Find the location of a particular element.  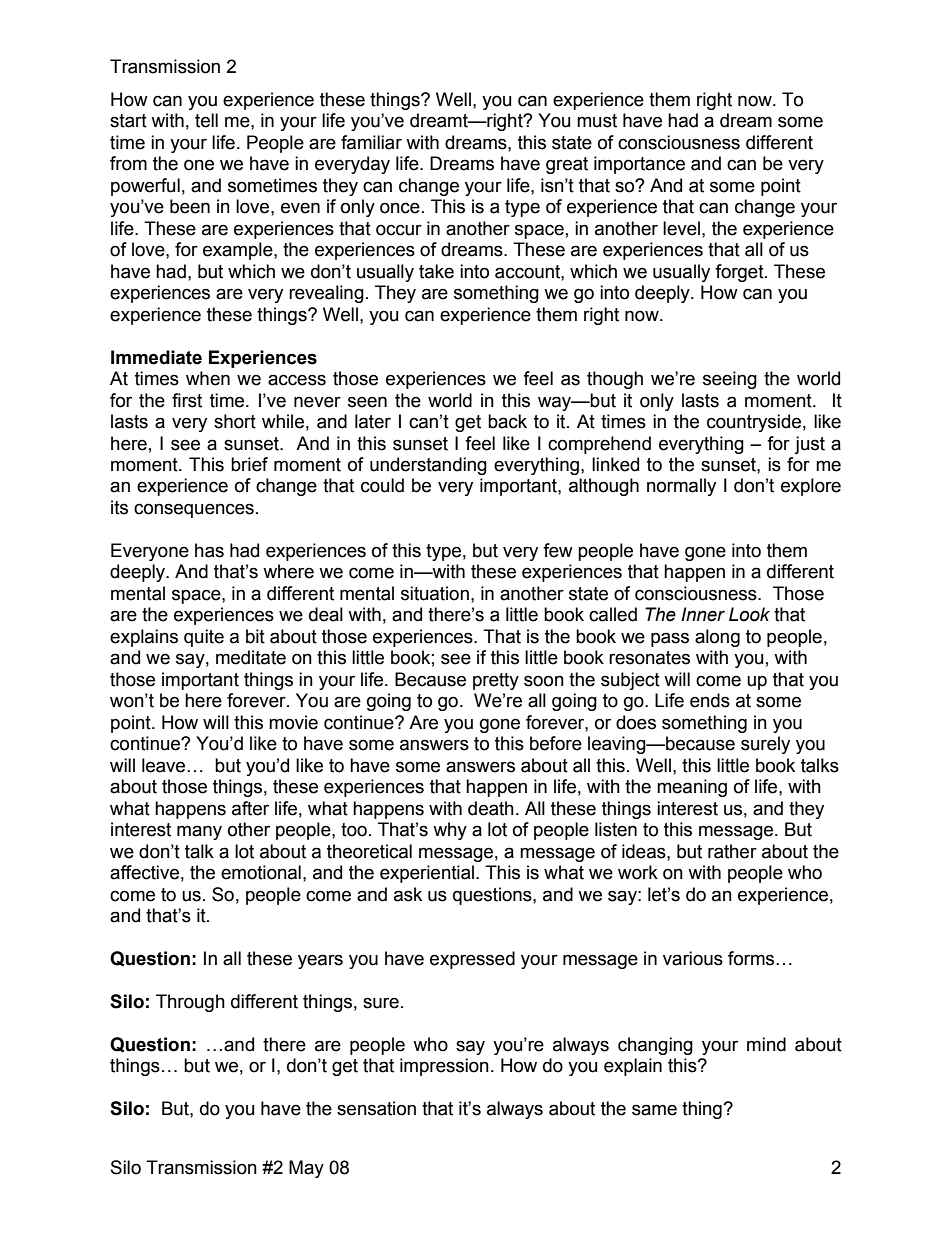

normally is located at coordinates (681, 487).
